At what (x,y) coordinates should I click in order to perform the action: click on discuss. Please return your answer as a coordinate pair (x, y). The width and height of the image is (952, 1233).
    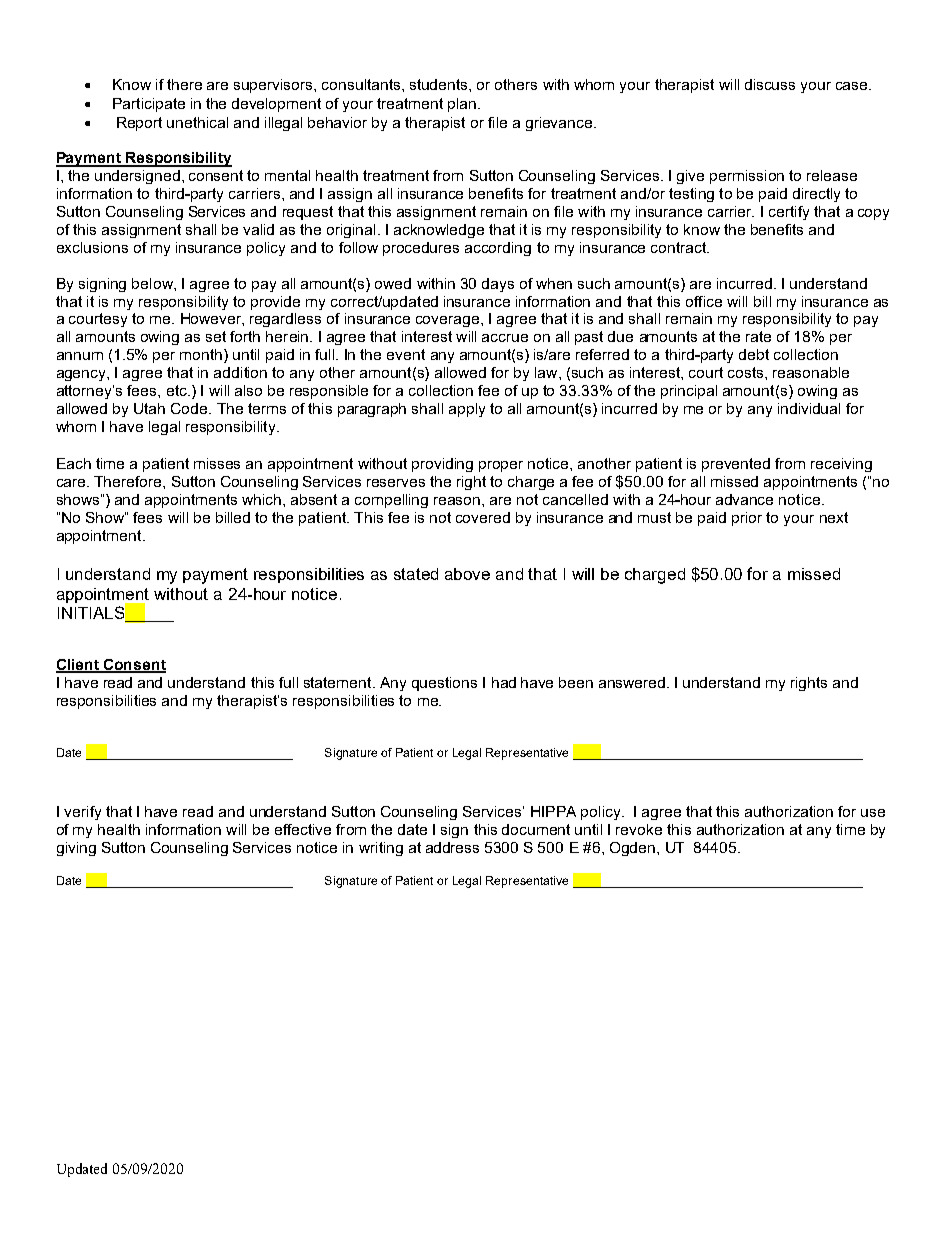
    Looking at the image, I should click on (770, 84).
